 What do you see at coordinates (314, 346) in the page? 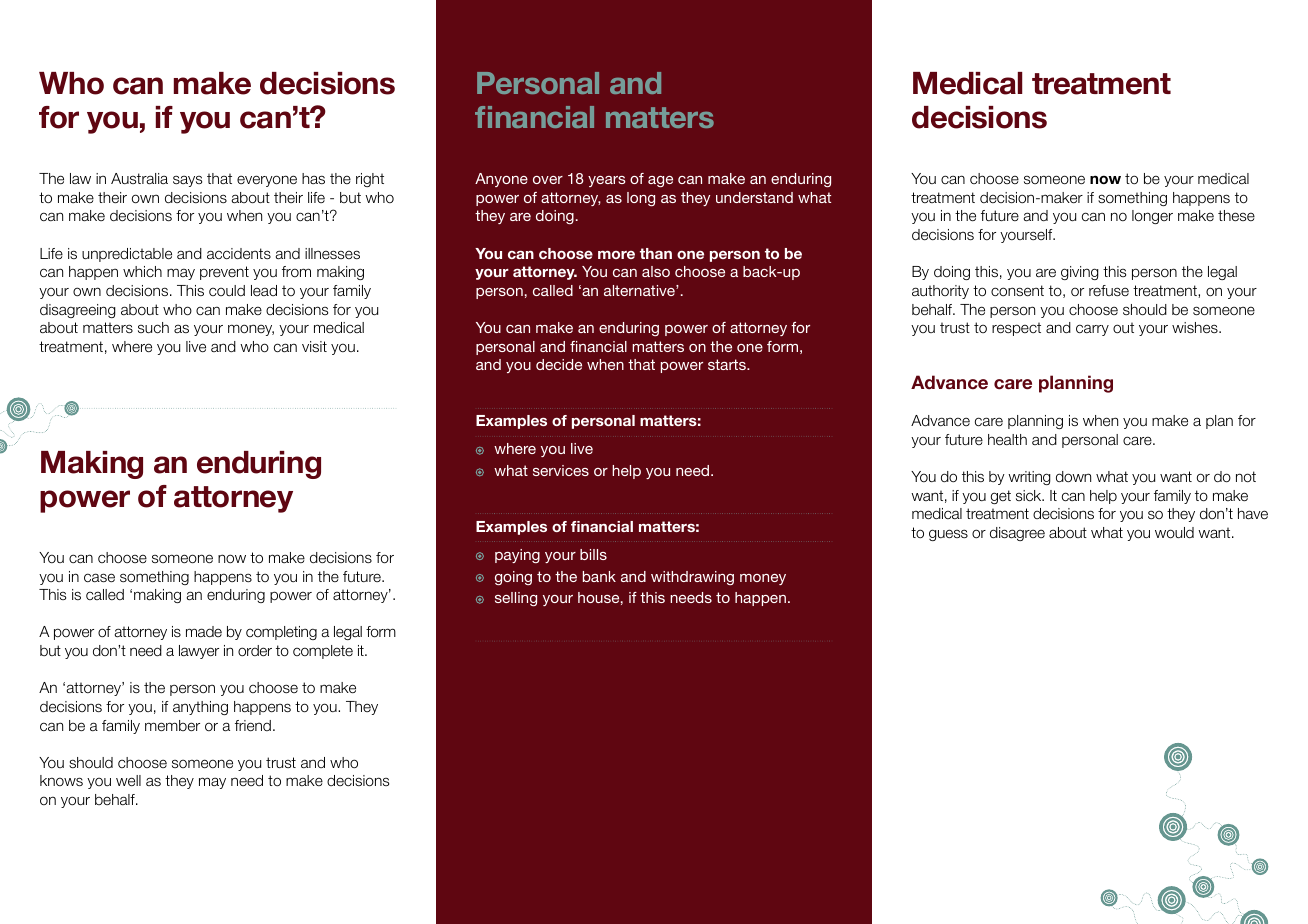
I see `visit` at bounding box center [314, 346].
